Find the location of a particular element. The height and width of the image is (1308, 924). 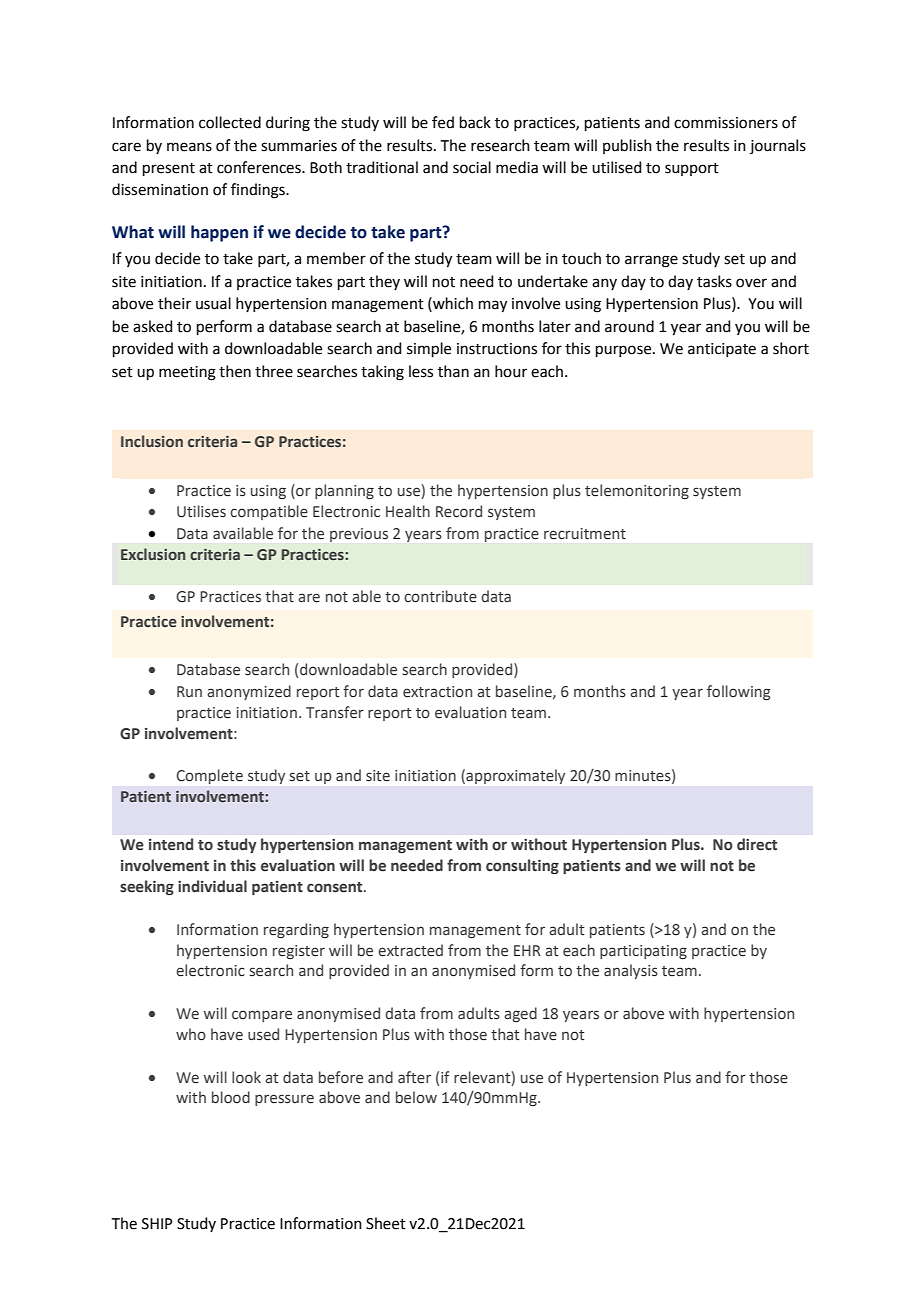

direct is located at coordinates (757, 844).
